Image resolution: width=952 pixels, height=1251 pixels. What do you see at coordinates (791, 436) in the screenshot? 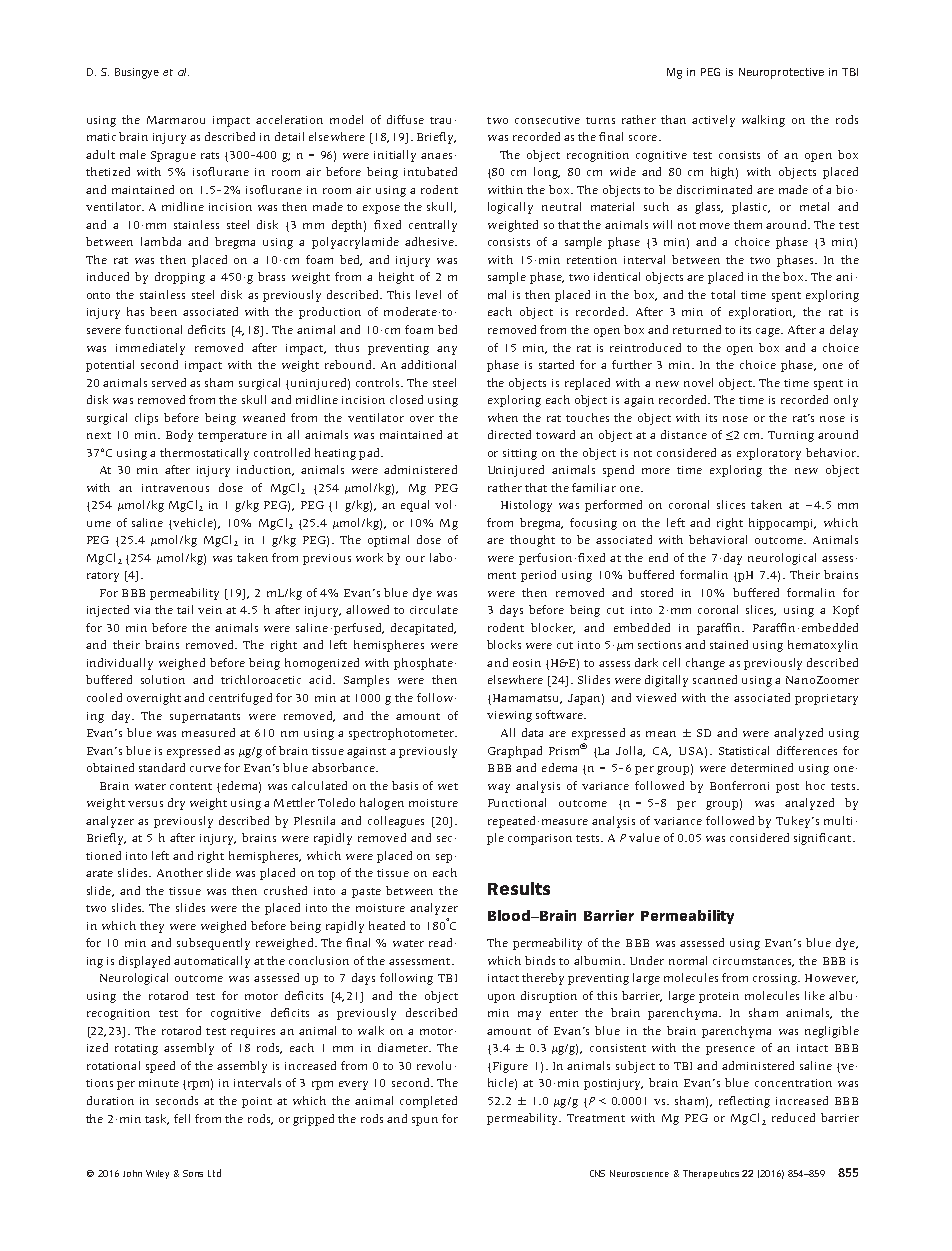
I see `Turning` at bounding box center [791, 436].
